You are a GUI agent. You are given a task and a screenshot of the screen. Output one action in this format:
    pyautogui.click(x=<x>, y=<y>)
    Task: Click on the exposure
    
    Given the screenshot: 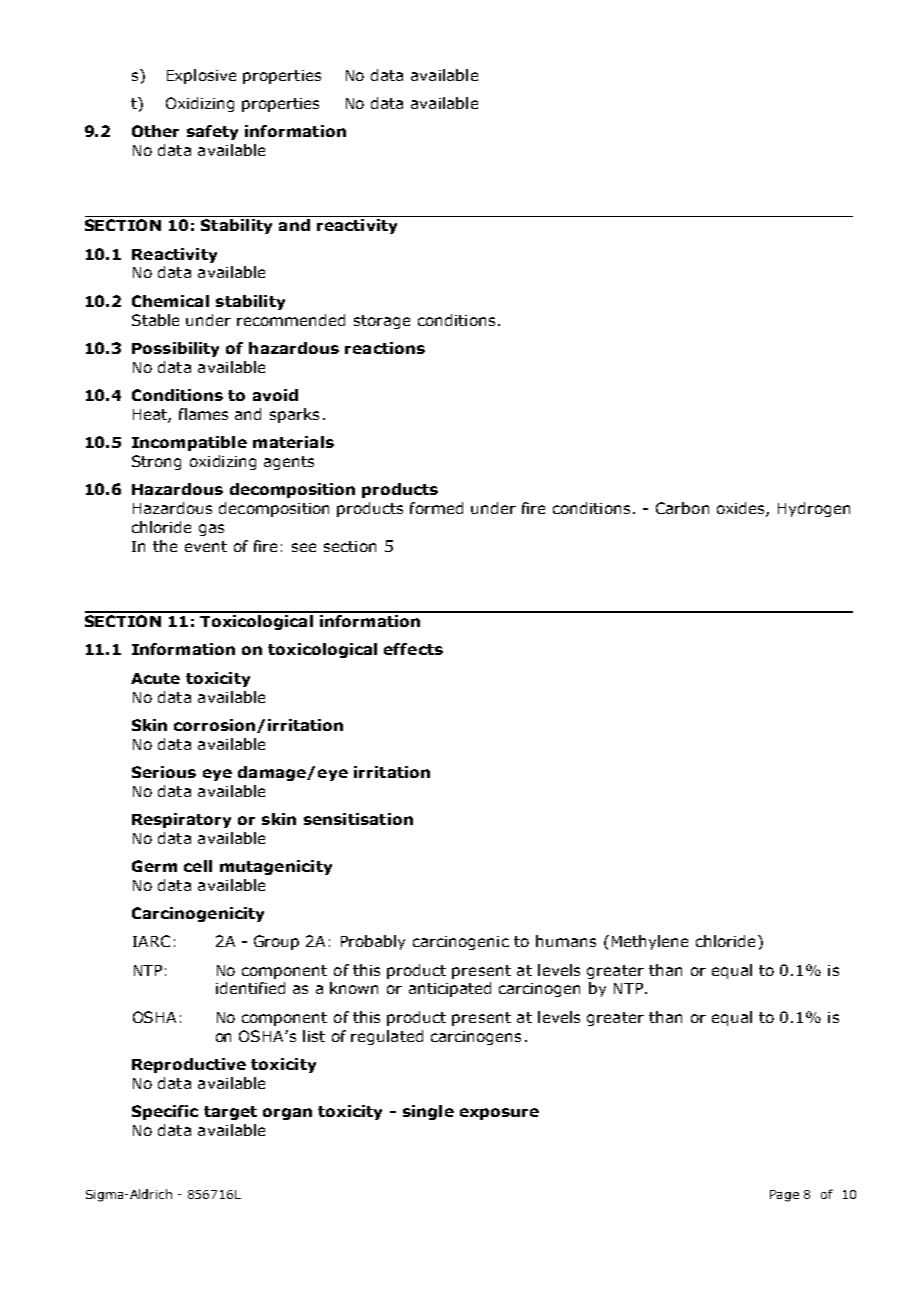 What is the action you would take?
    pyautogui.click(x=499, y=1114)
